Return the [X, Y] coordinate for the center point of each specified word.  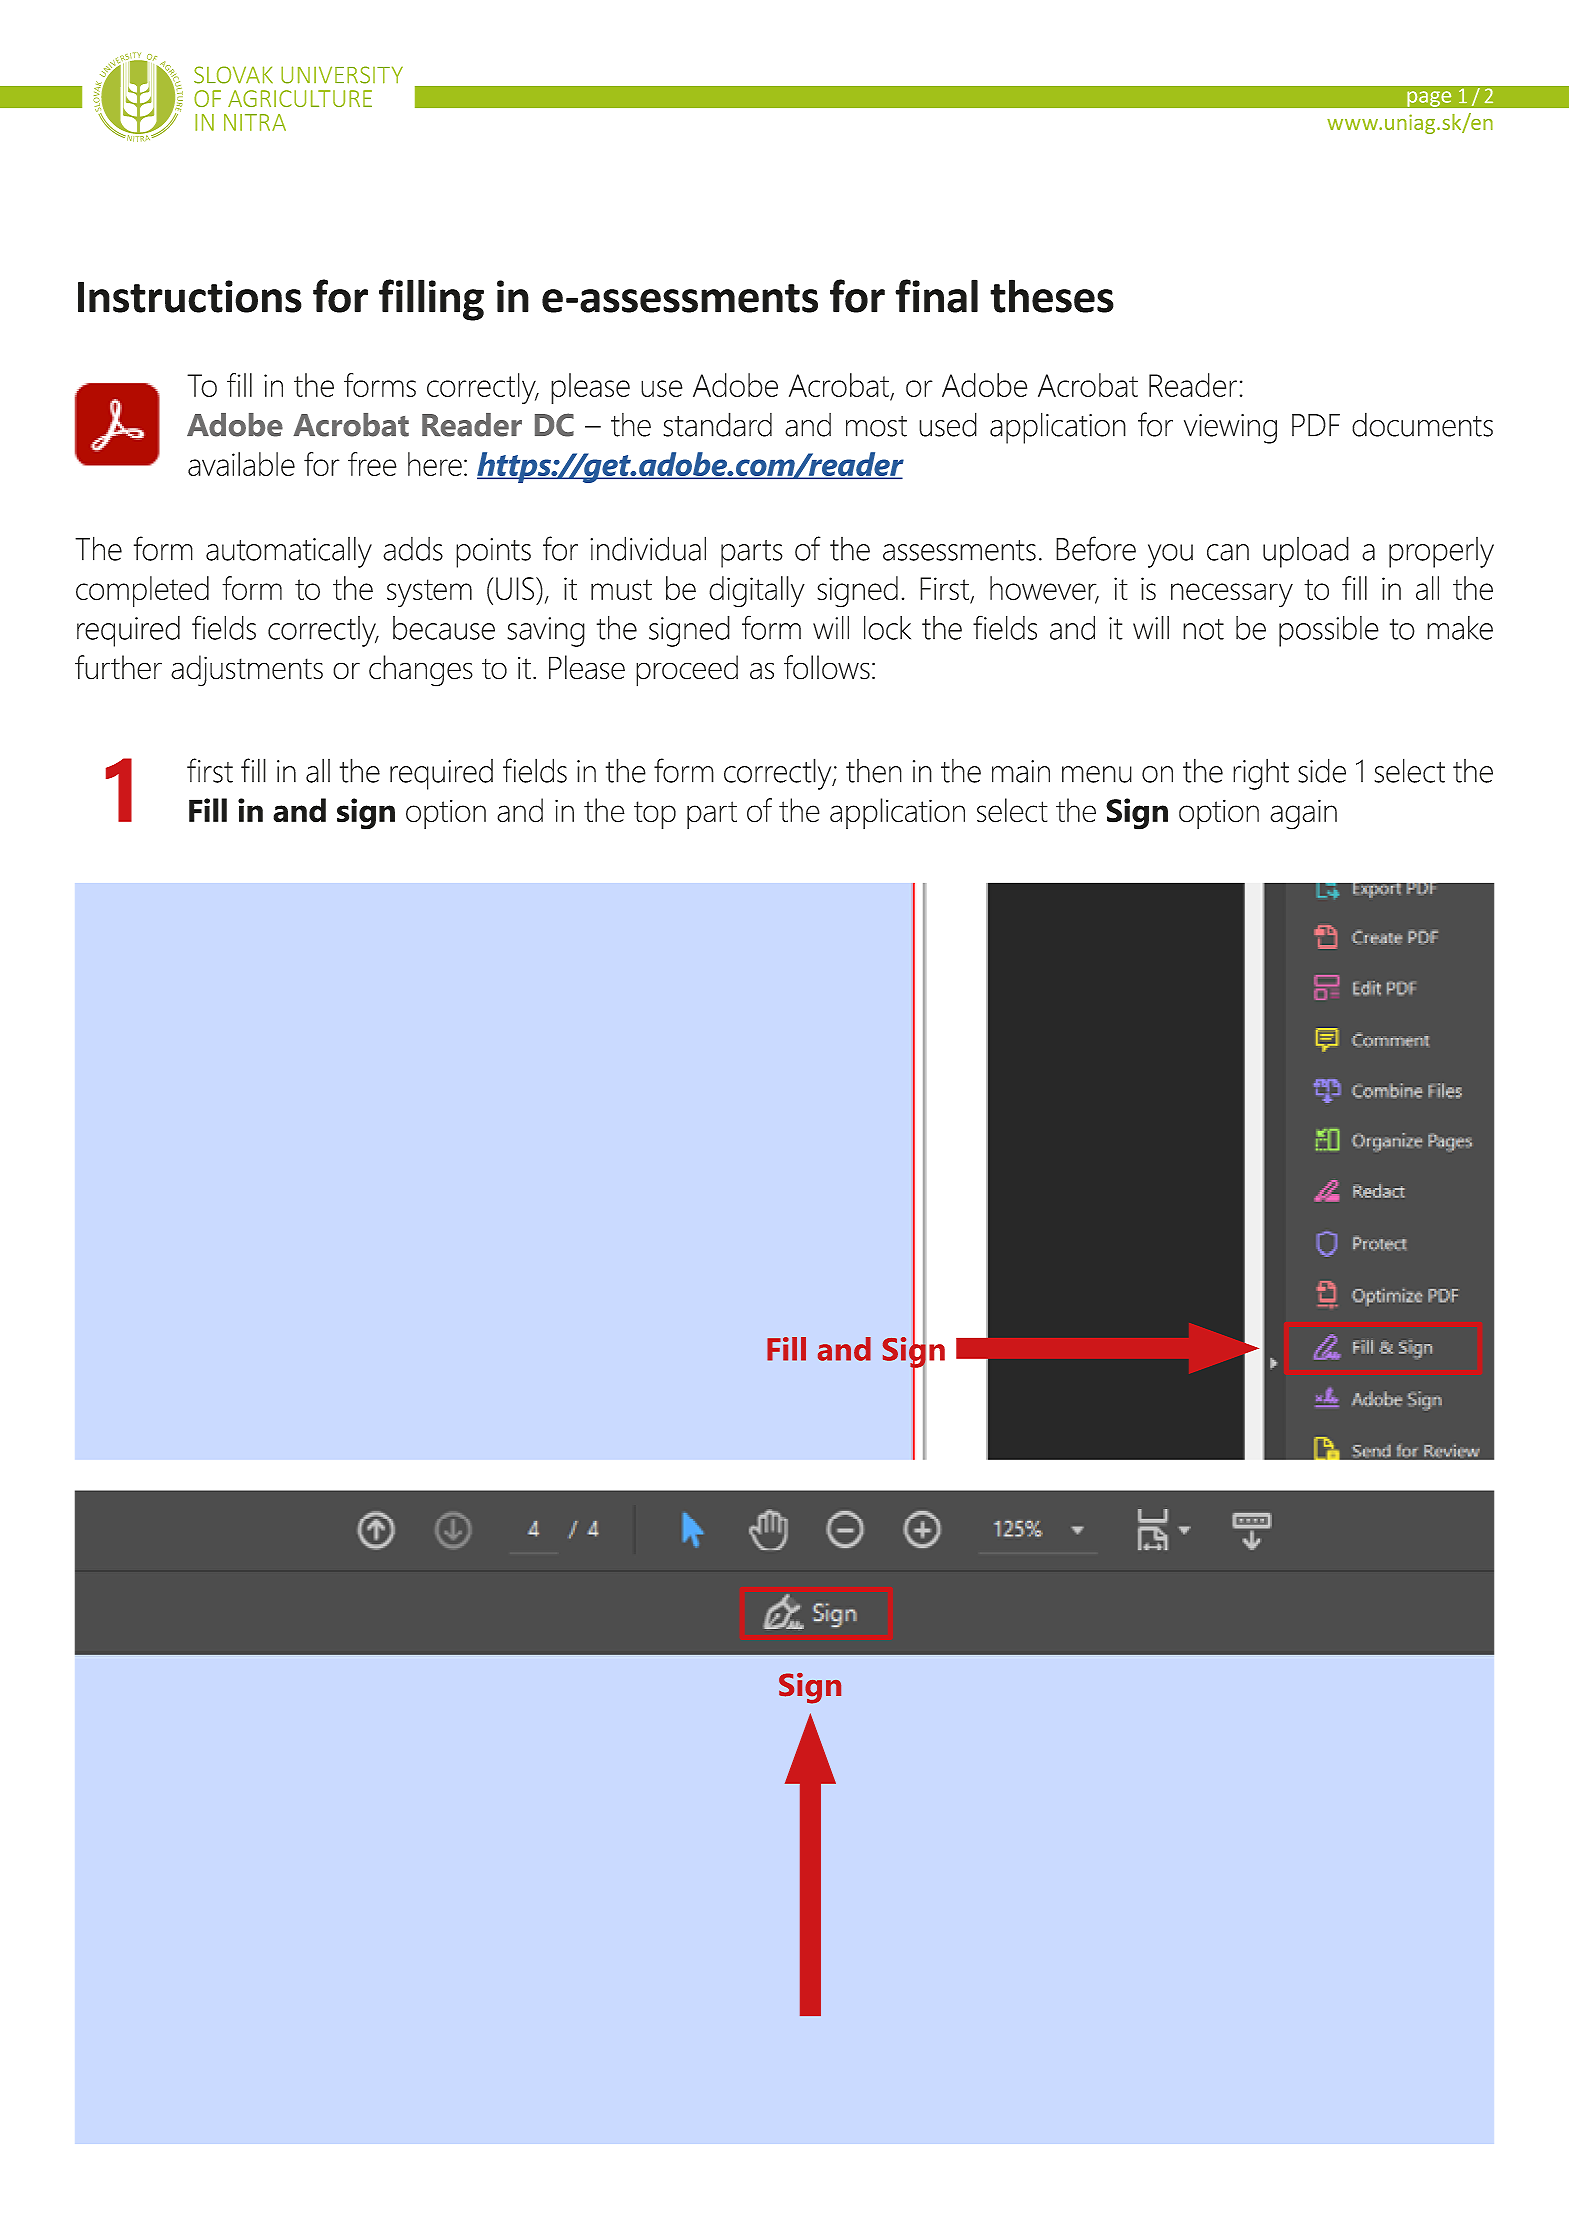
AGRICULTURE [300, 98]
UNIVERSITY [342, 75]
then [874, 771]
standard [717, 424]
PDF [1316, 425]
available [241, 464]
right [1261, 774]
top [655, 815]
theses [1052, 296]
